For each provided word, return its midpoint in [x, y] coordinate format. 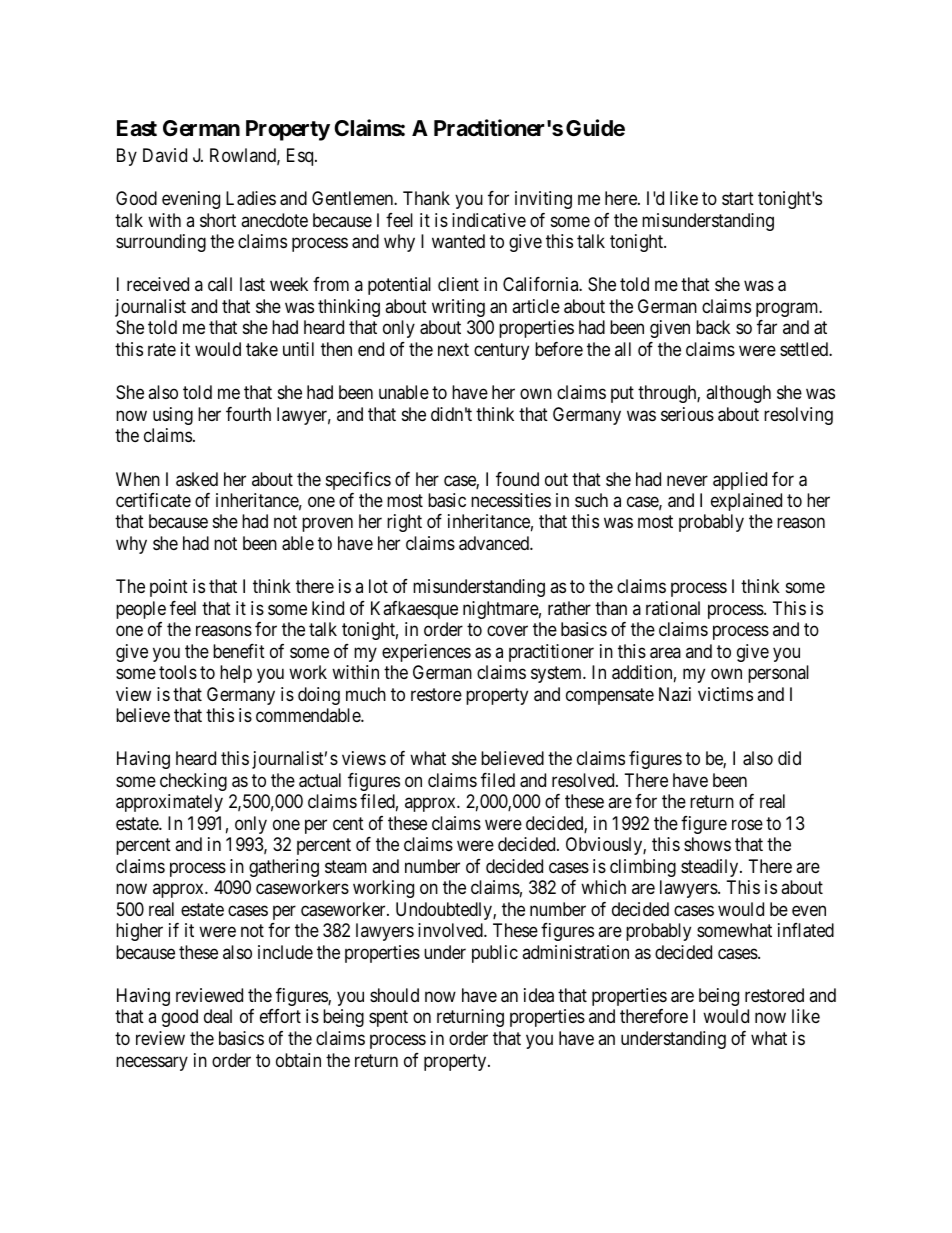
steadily [711, 868]
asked [197, 479]
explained [746, 502]
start [738, 199]
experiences [426, 653]
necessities [511, 500]
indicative [489, 220]
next [453, 349]
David [165, 155]
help [236, 674]
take [262, 349]
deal [218, 1016]
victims [725, 694]
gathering [284, 868]
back [713, 327]
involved [451, 930]
